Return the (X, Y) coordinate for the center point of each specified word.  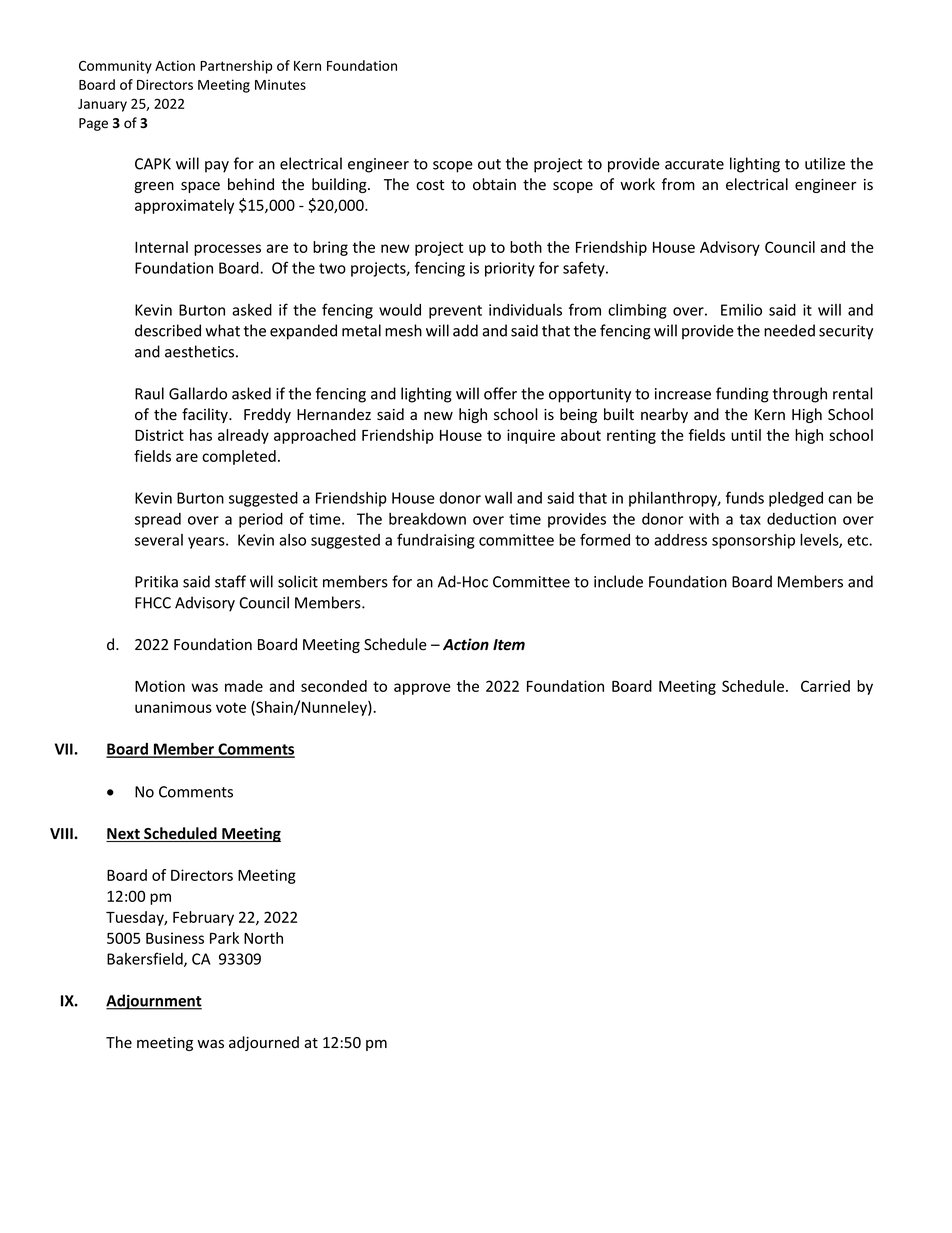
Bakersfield (146, 959)
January (102, 105)
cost (430, 185)
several (159, 540)
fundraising (436, 541)
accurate (694, 164)
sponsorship (753, 541)
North (263, 938)
